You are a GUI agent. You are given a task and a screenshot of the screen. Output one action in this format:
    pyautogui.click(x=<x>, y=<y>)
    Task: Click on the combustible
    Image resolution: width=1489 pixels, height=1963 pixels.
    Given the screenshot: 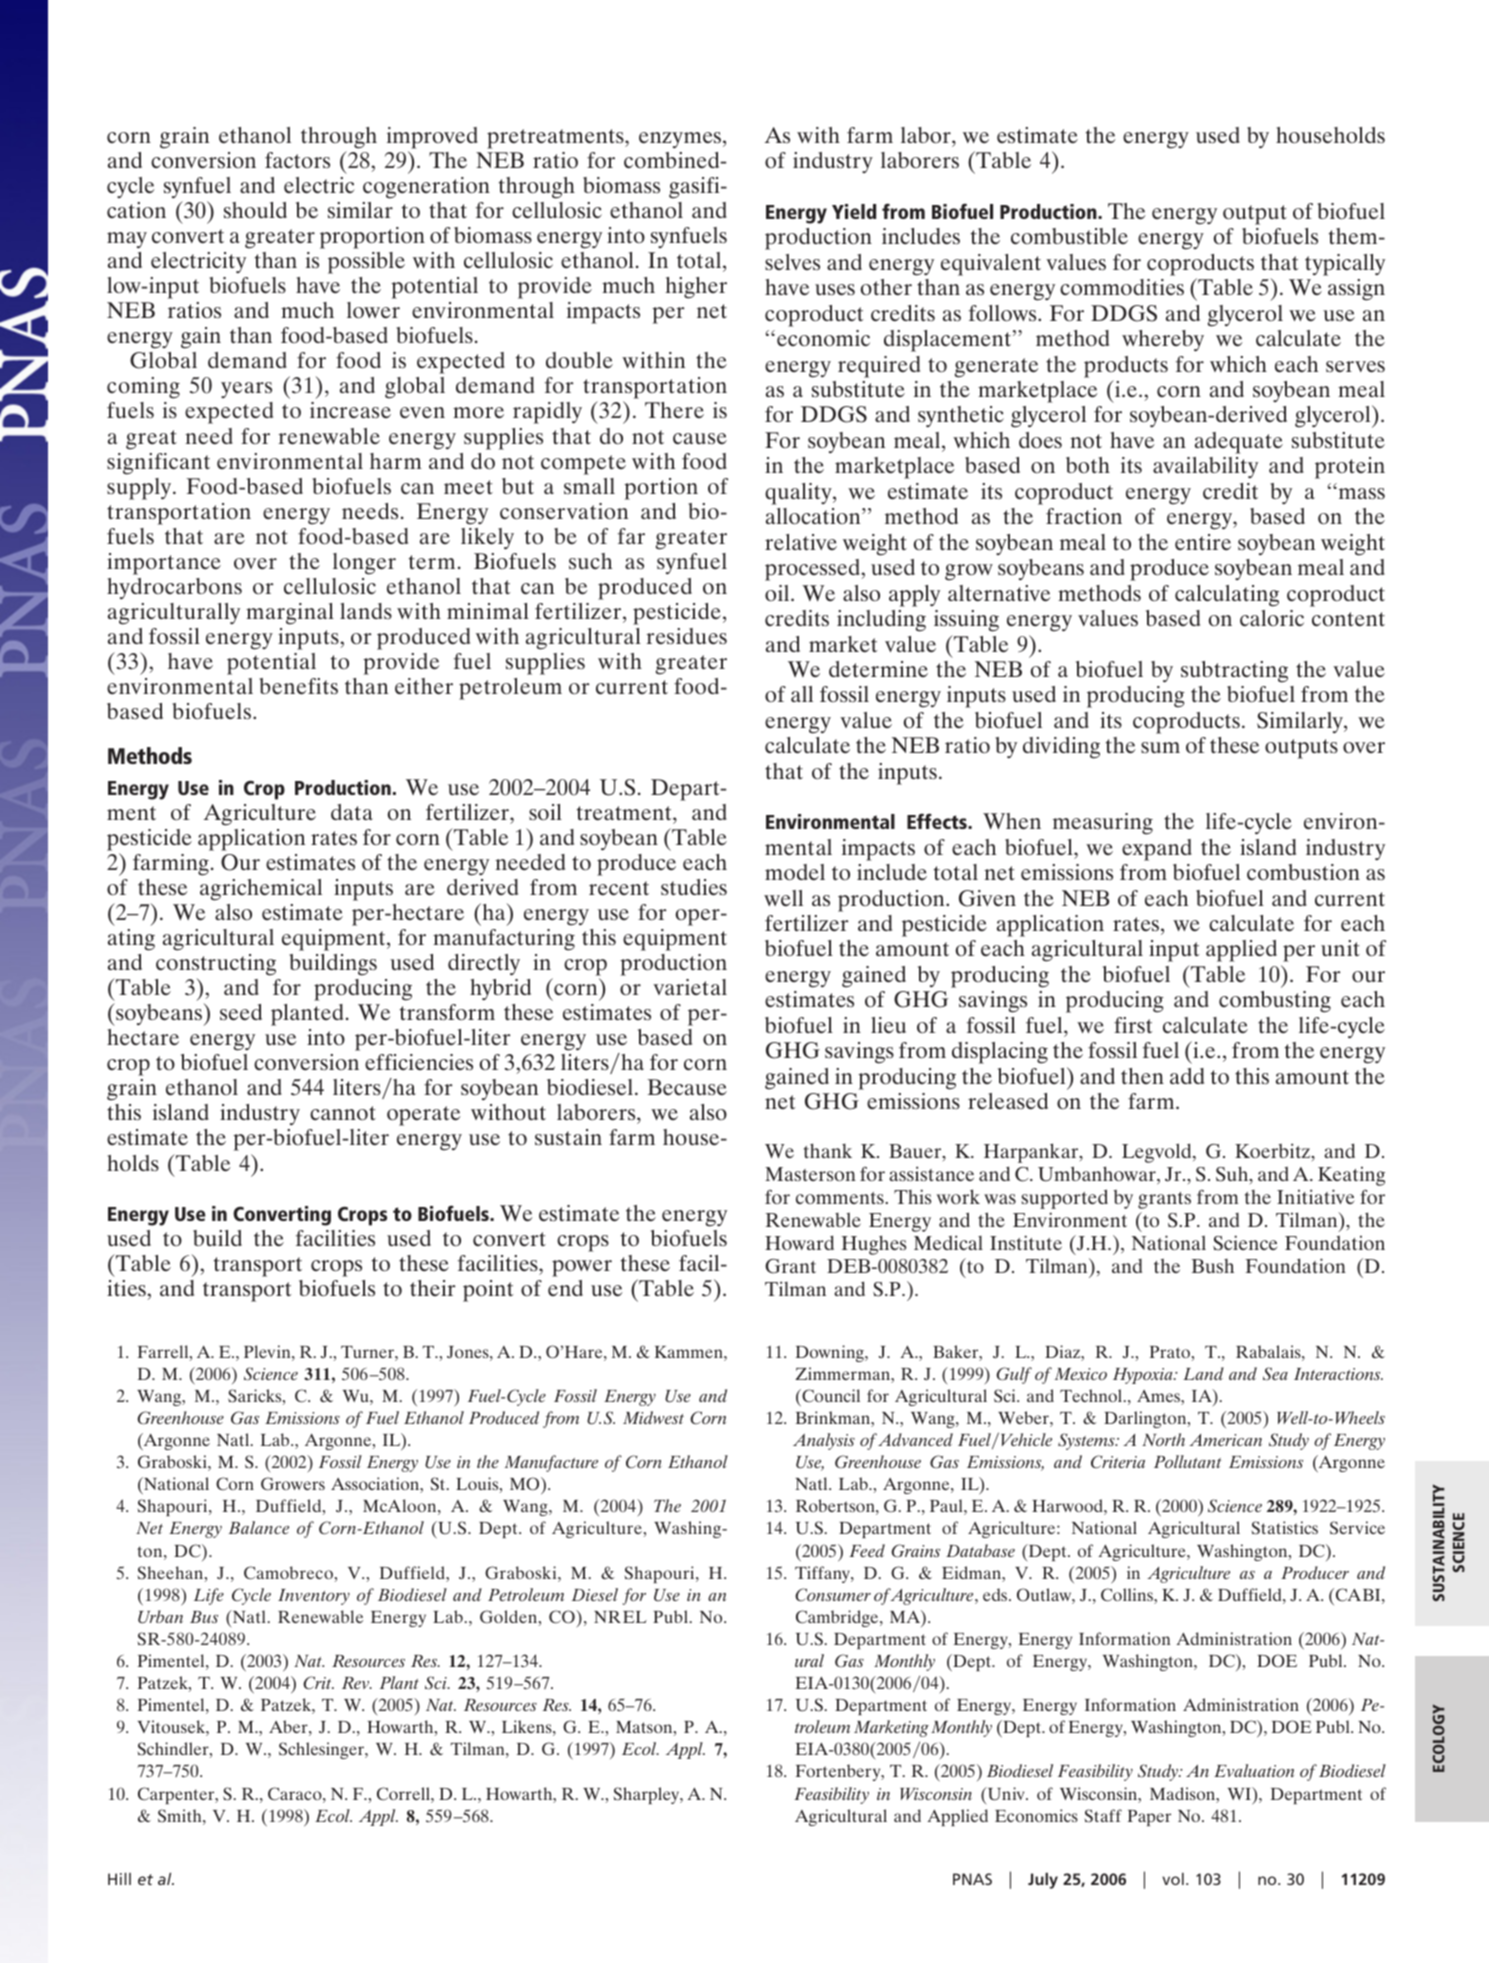 What is the action you would take?
    pyautogui.click(x=1069, y=236)
